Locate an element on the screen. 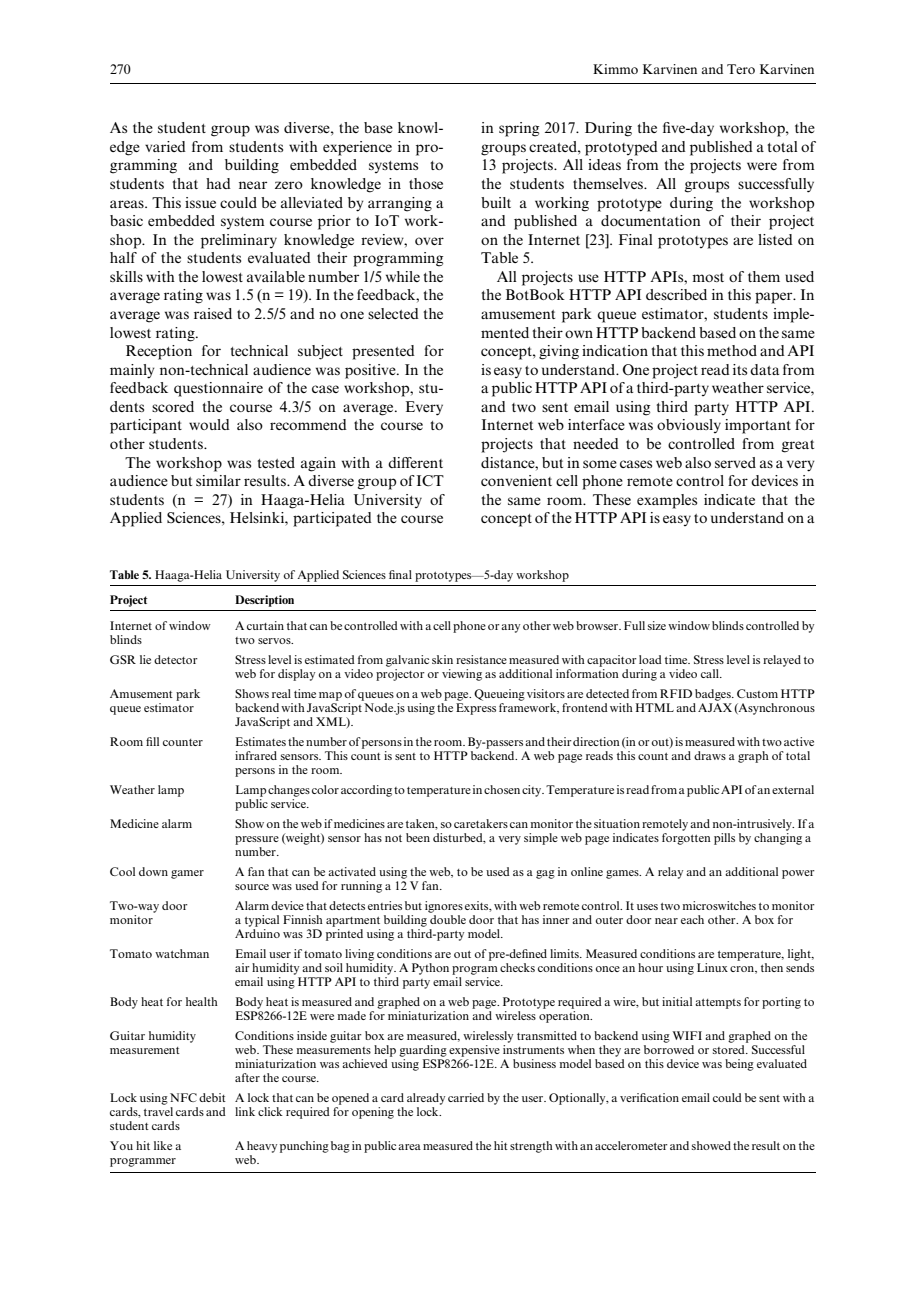 This screenshot has width=924, height=1308. size is located at coordinates (657, 625).
